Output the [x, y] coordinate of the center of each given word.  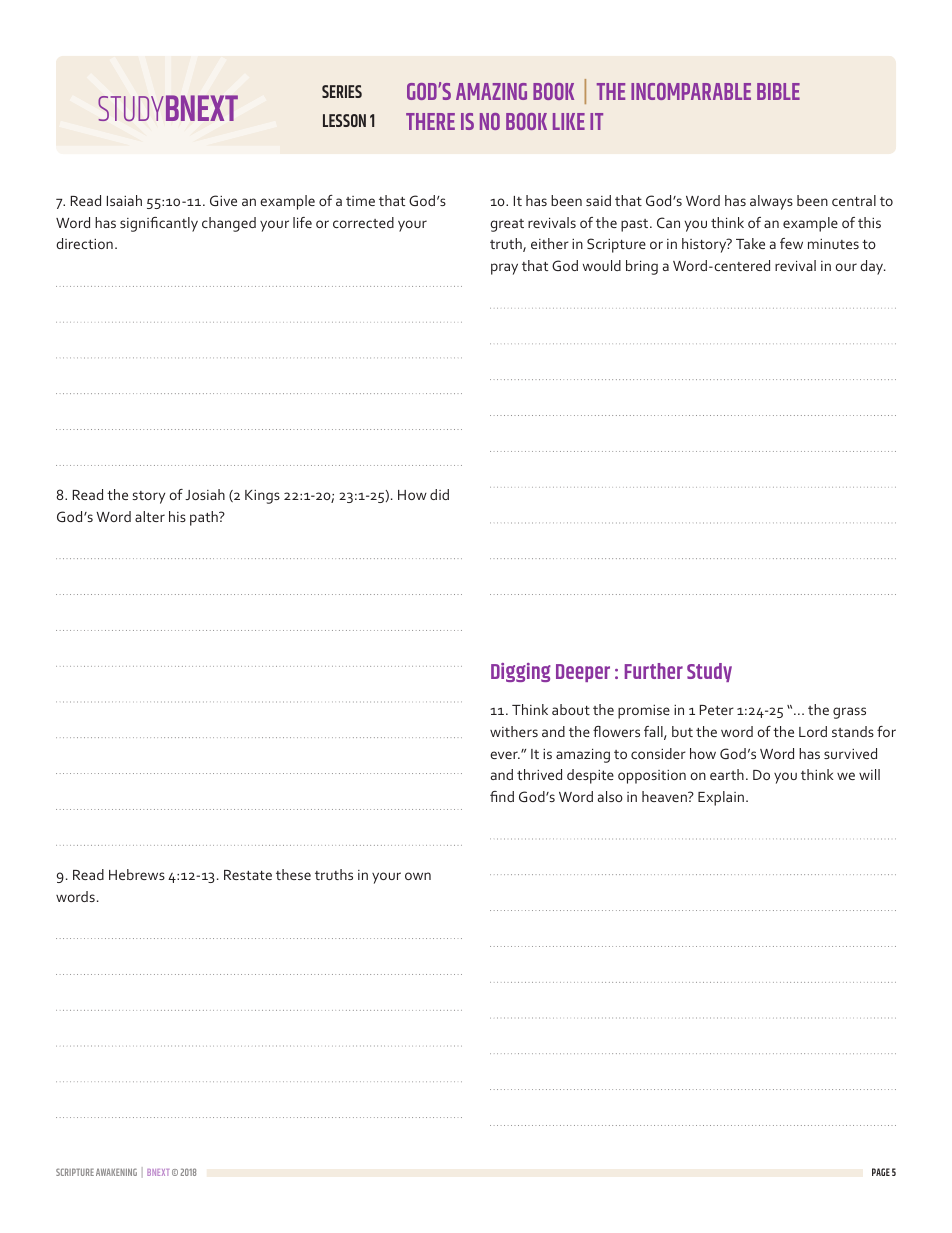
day [873, 267]
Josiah [205, 494]
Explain [721, 798]
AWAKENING [116, 1172]
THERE [430, 121]
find [502, 796]
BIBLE [778, 91]
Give [223, 200]
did [439, 494]
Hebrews [137, 874]
